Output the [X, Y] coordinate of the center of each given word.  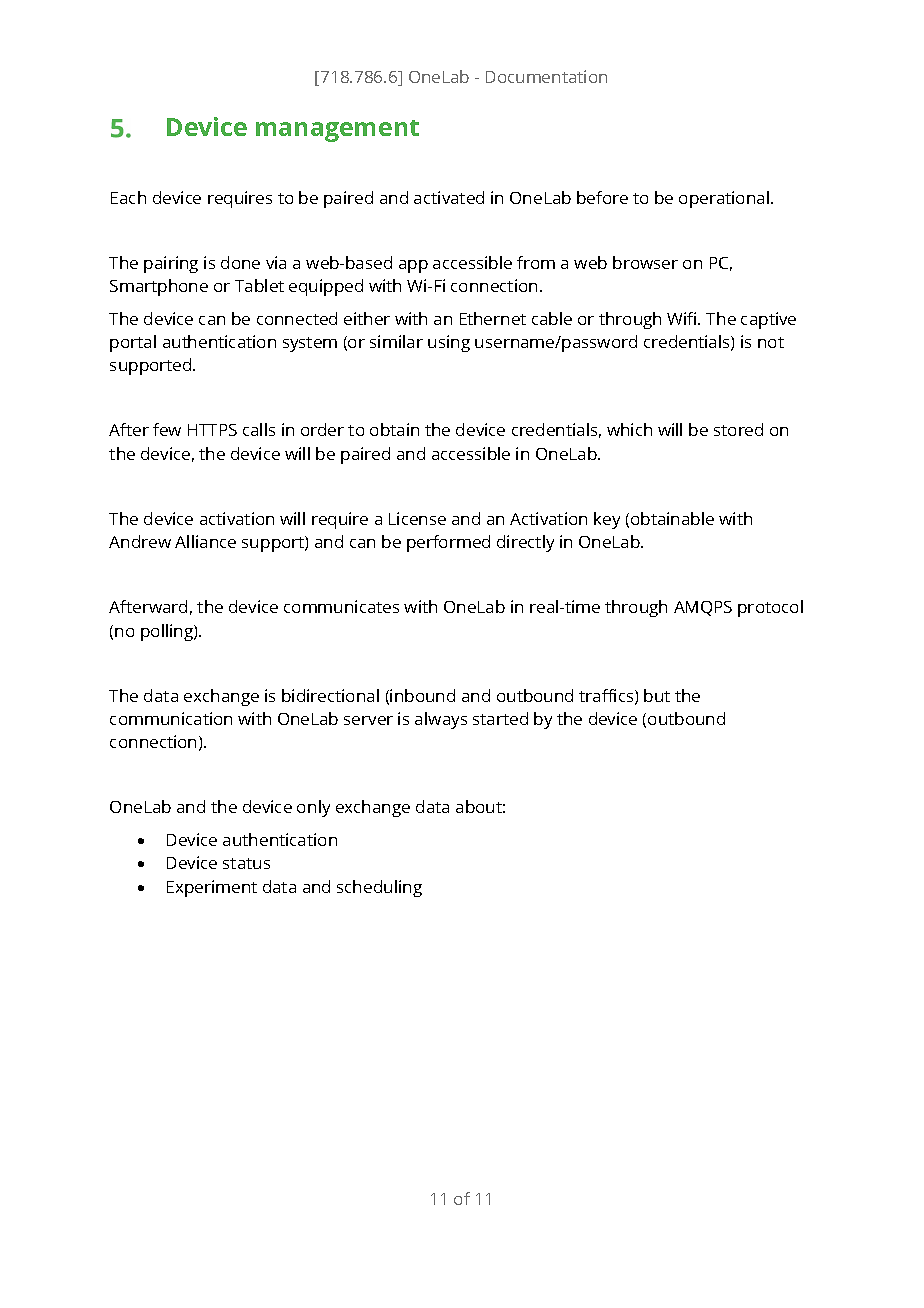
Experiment [212, 888]
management [337, 131]
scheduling [379, 888]
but [657, 695]
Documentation [546, 76]
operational [725, 199]
